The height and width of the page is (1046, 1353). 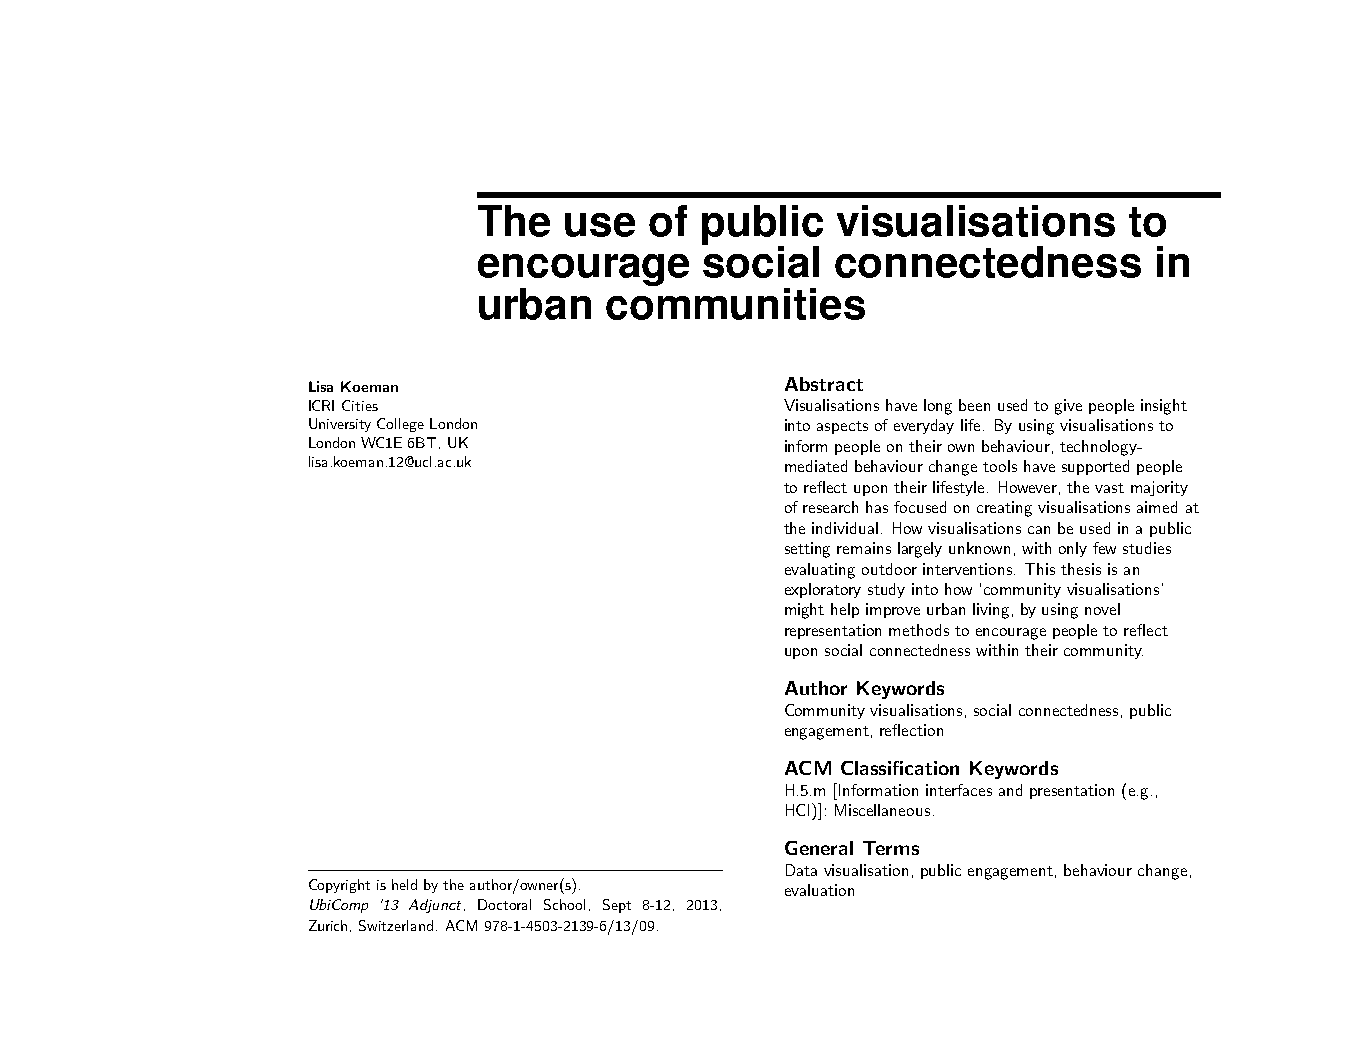 I want to click on help, so click(x=845, y=610).
